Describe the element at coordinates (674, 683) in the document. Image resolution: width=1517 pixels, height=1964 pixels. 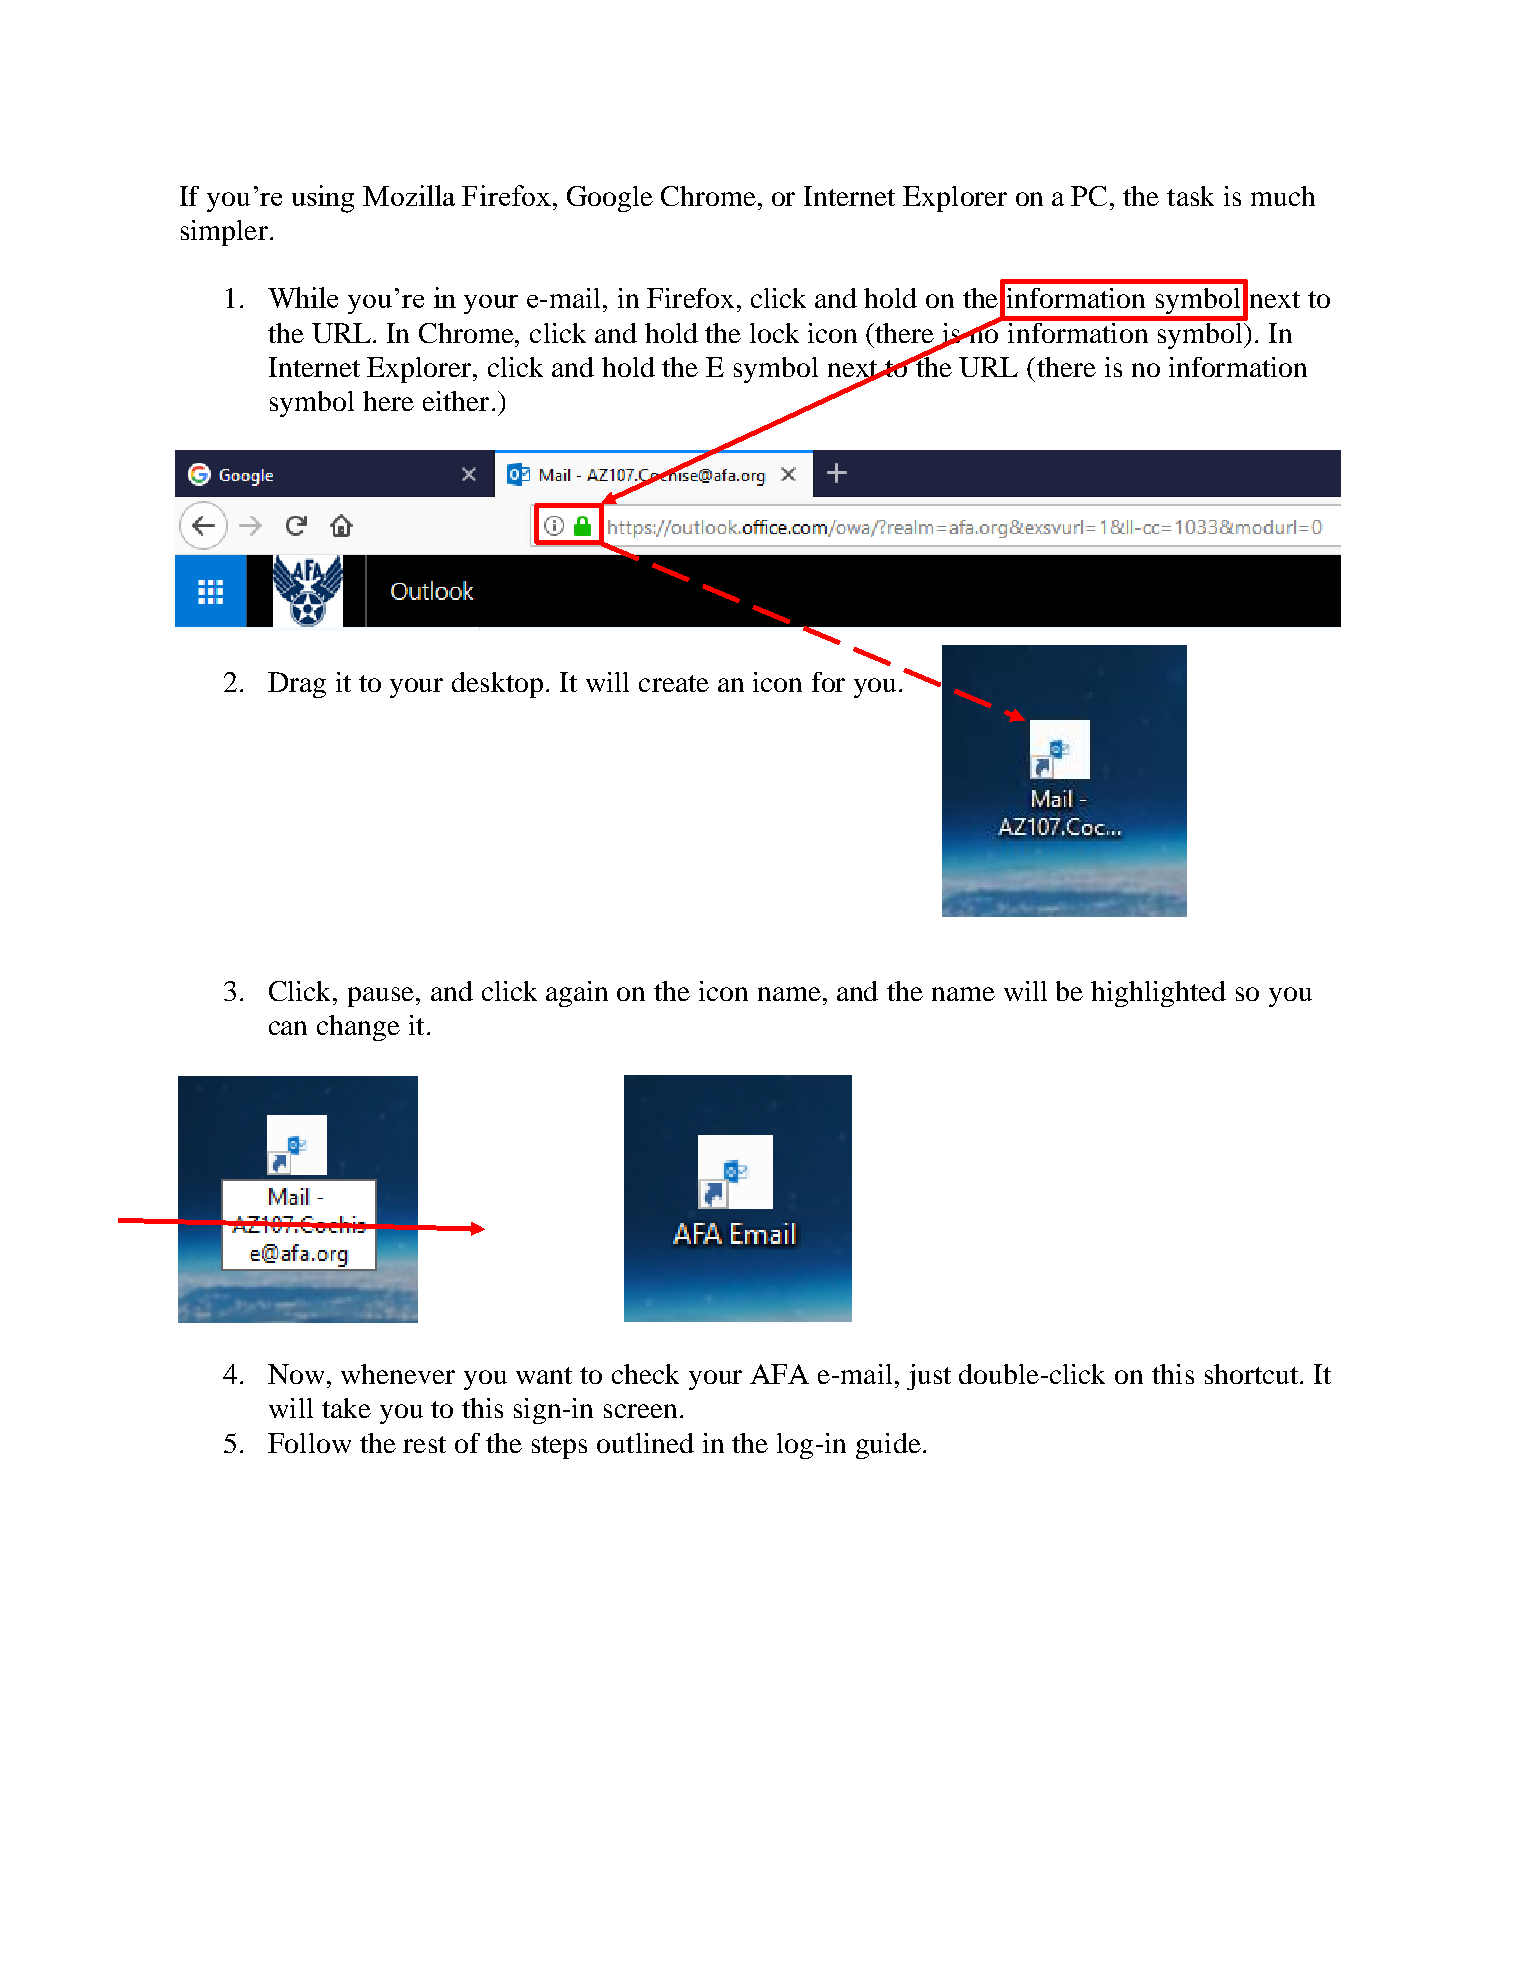
I see `create` at that location.
